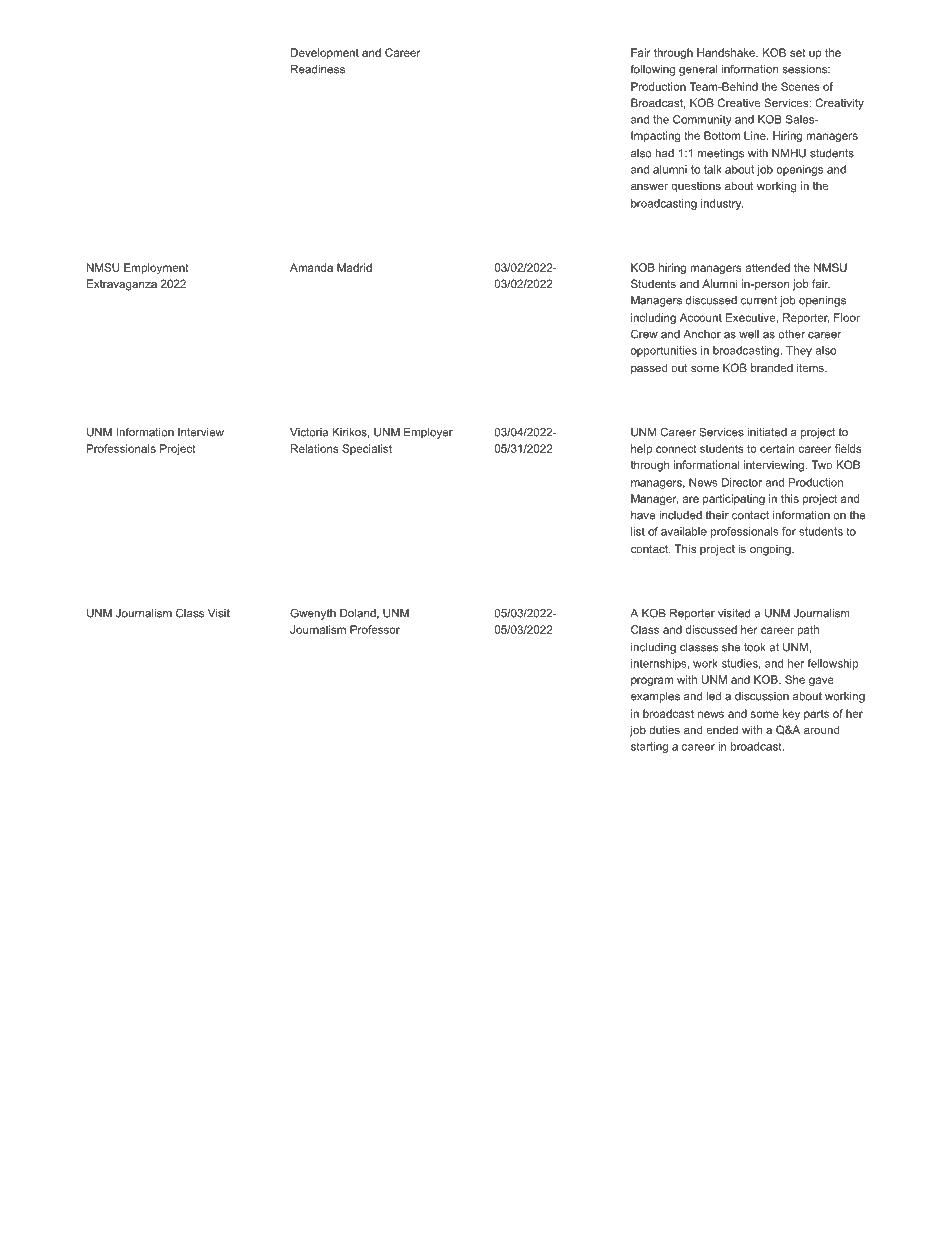  I want to click on starting, so click(649, 747).
